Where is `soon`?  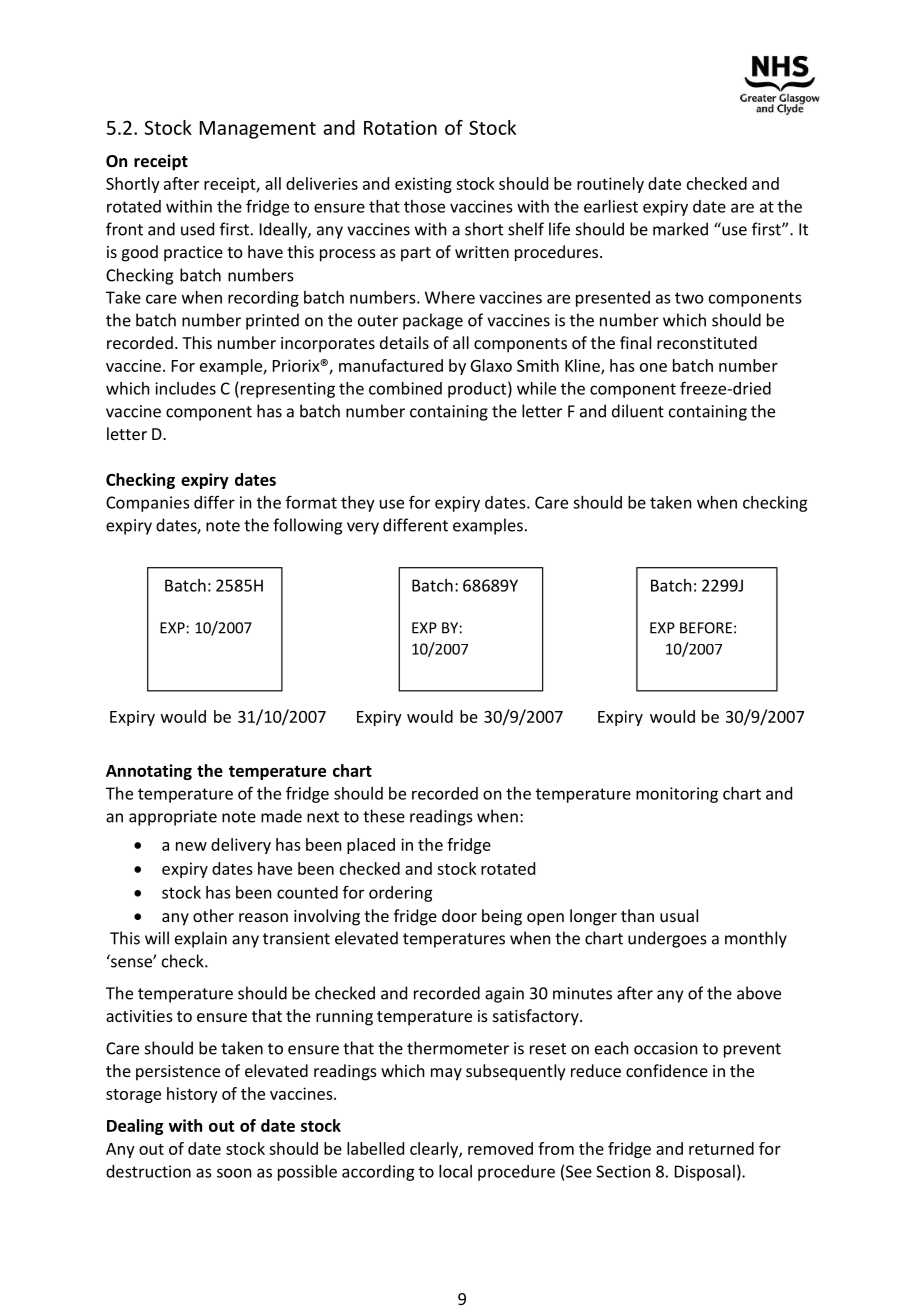 soon is located at coordinates (234, 1173).
